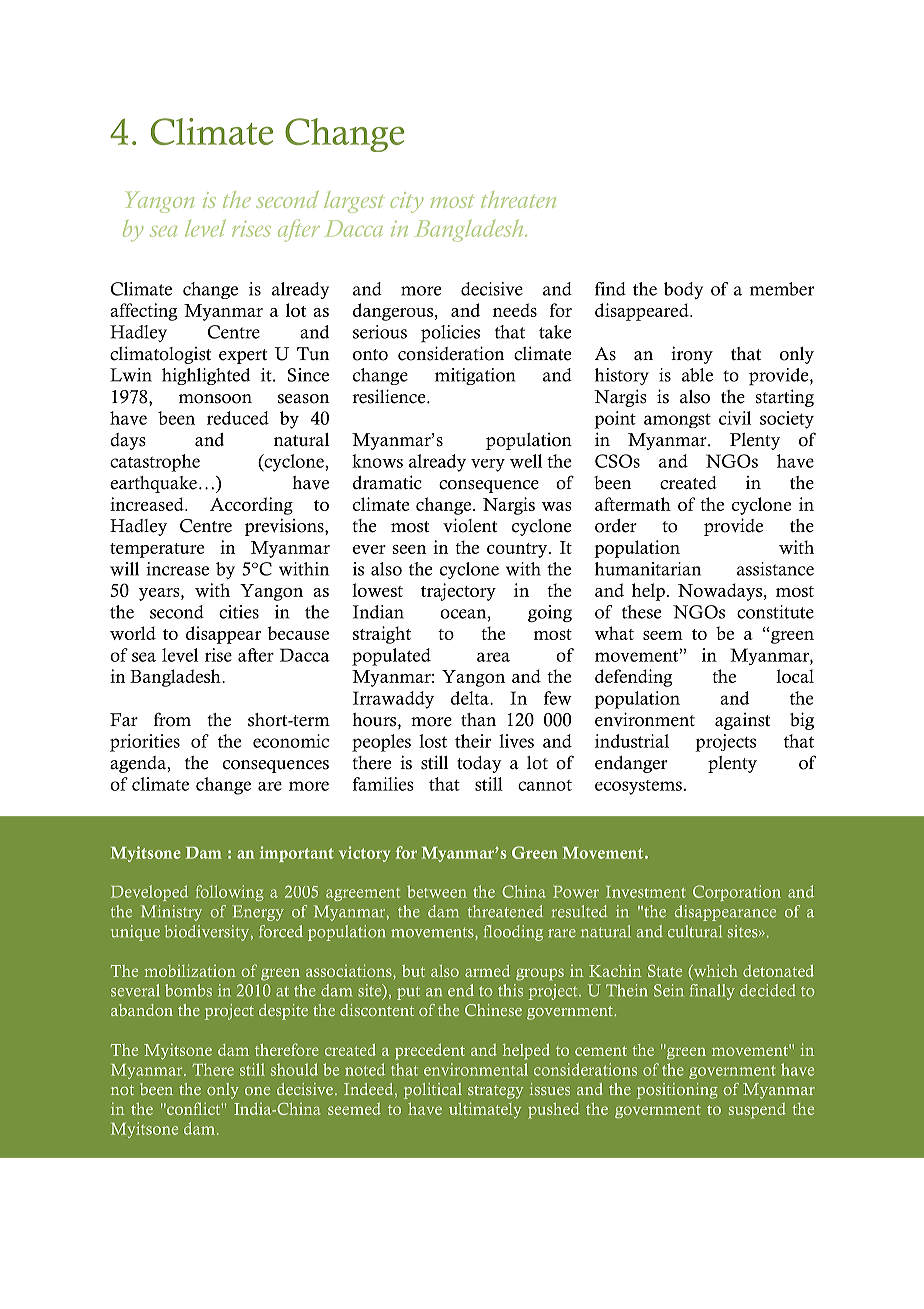 This image has height=1309, width=924. I want to click on cities, so click(239, 612).
